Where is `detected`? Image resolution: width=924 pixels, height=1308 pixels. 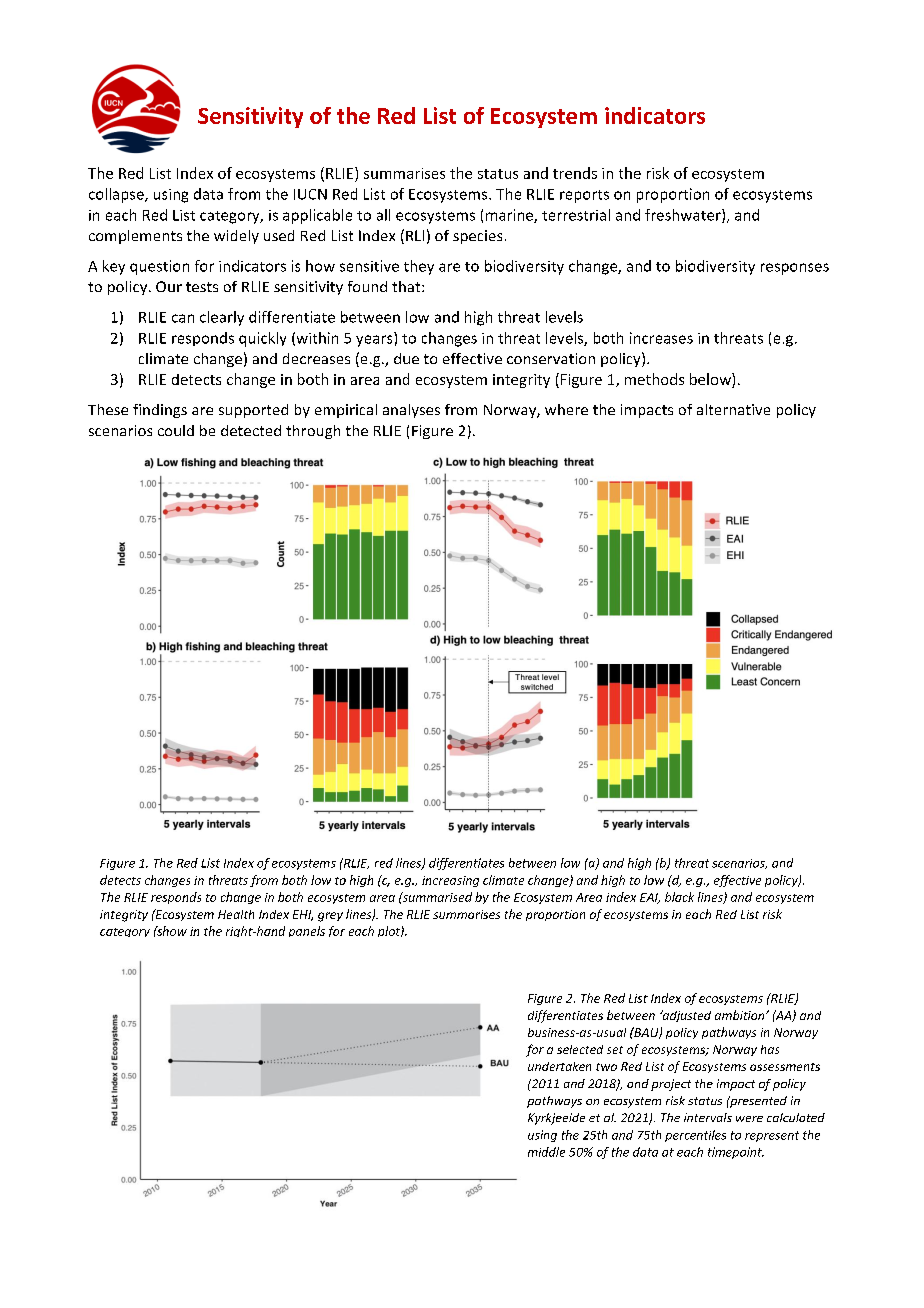
detected is located at coordinates (251, 430).
